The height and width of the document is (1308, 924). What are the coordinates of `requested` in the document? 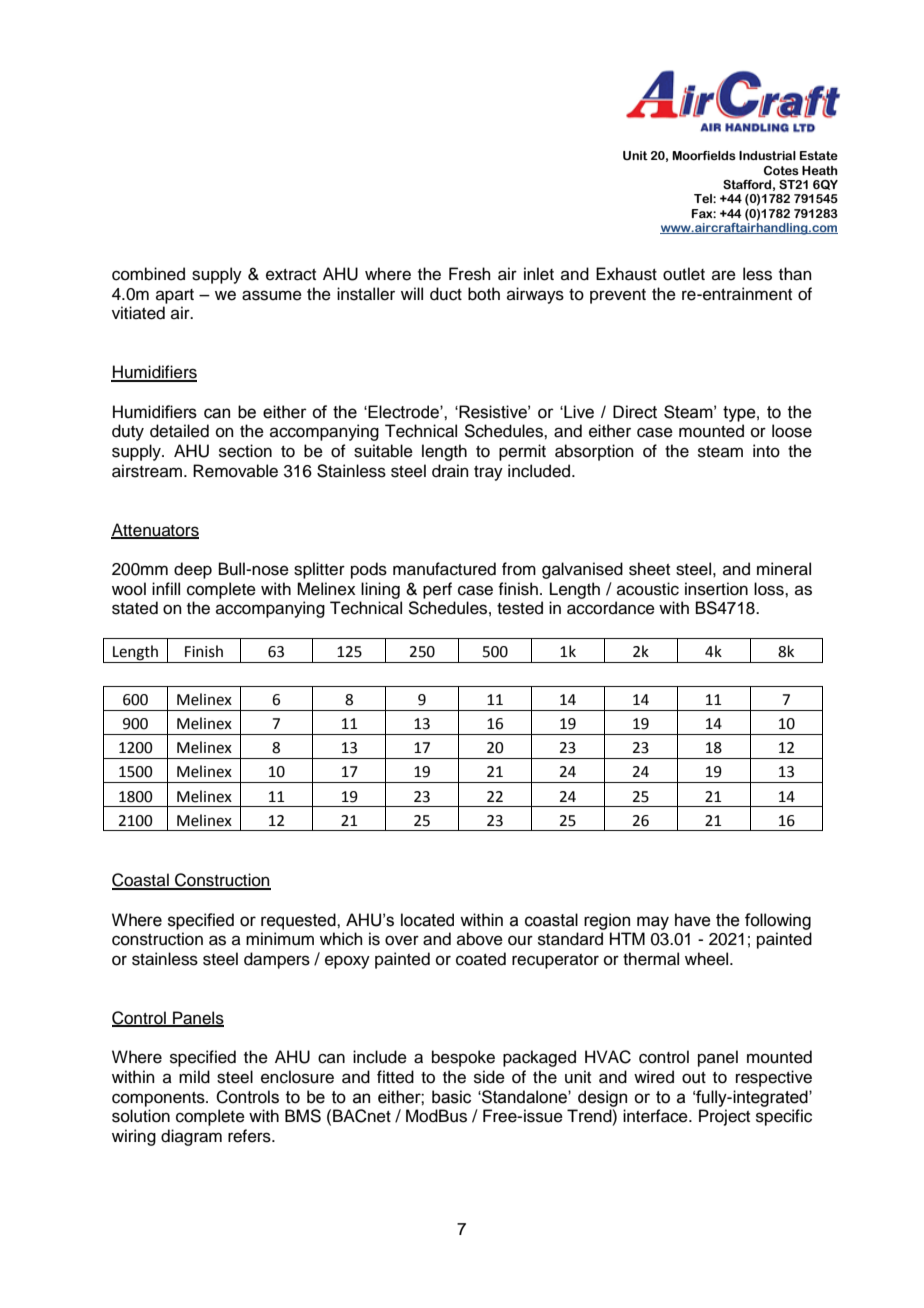 It's located at (299, 921).
